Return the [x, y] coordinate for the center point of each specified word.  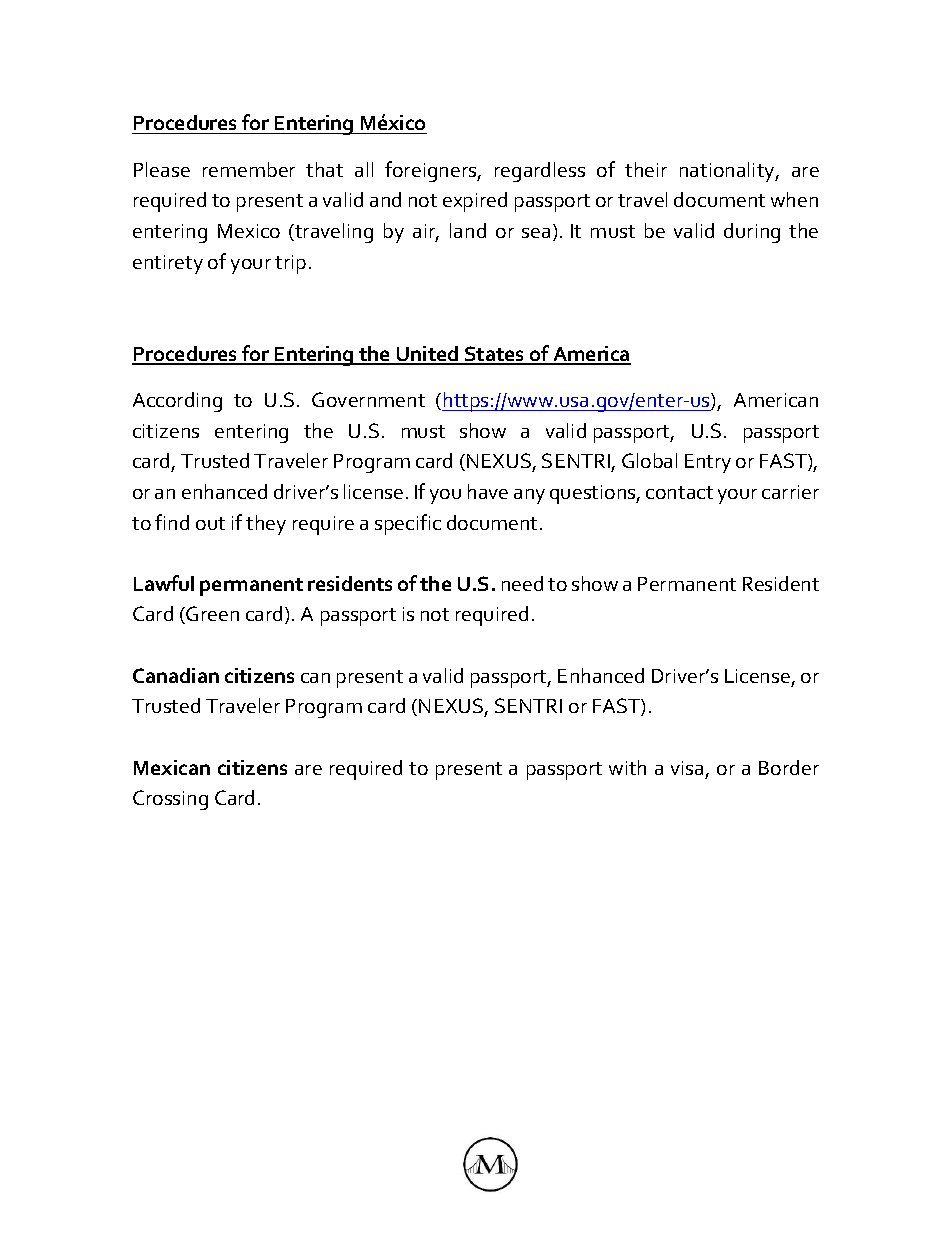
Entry [708, 463]
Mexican [172, 767]
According [177, 402]
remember [249, 169]
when [794, 199]
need [522, 583]
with [627, 767]
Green [212, 613]
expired [475, 202]
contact [679, 492]
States [495, 355]
